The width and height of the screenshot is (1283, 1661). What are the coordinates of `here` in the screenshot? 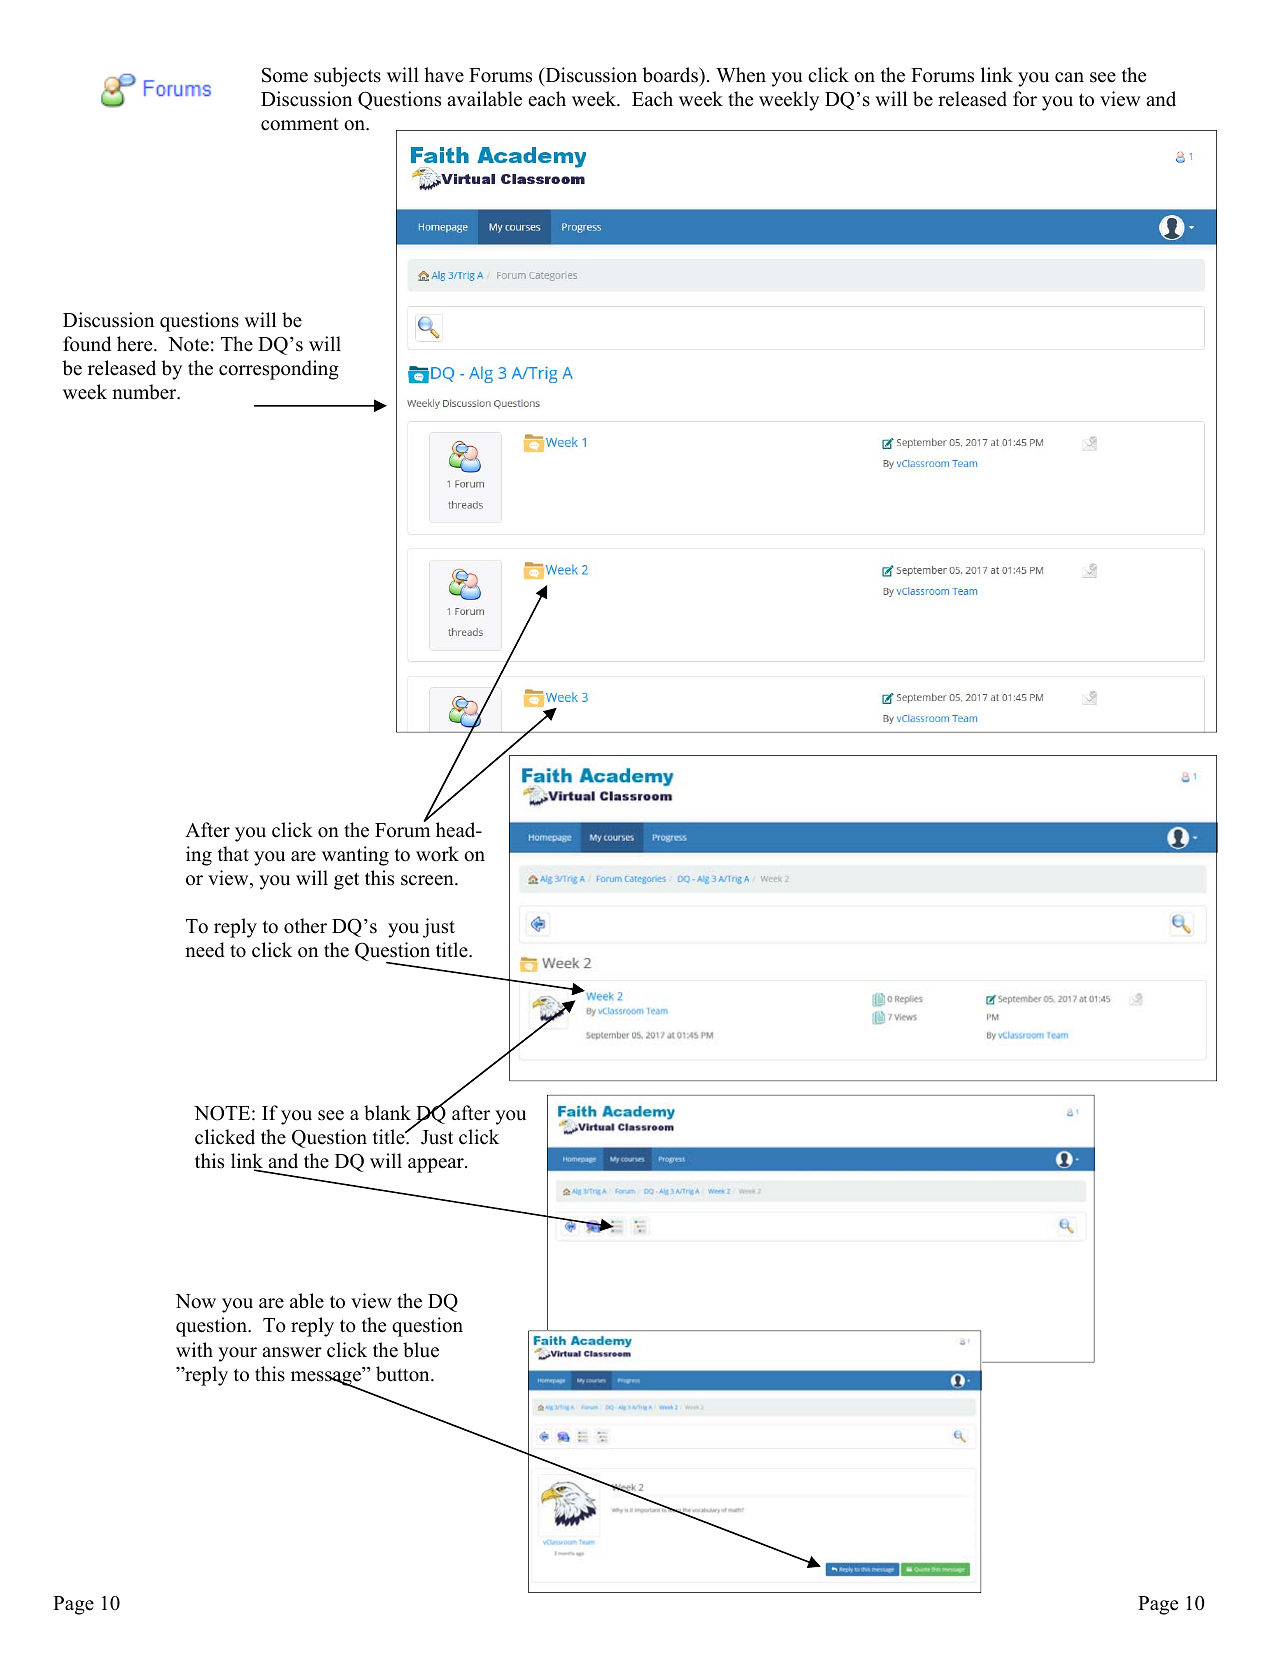 It's located at (136, 344).
